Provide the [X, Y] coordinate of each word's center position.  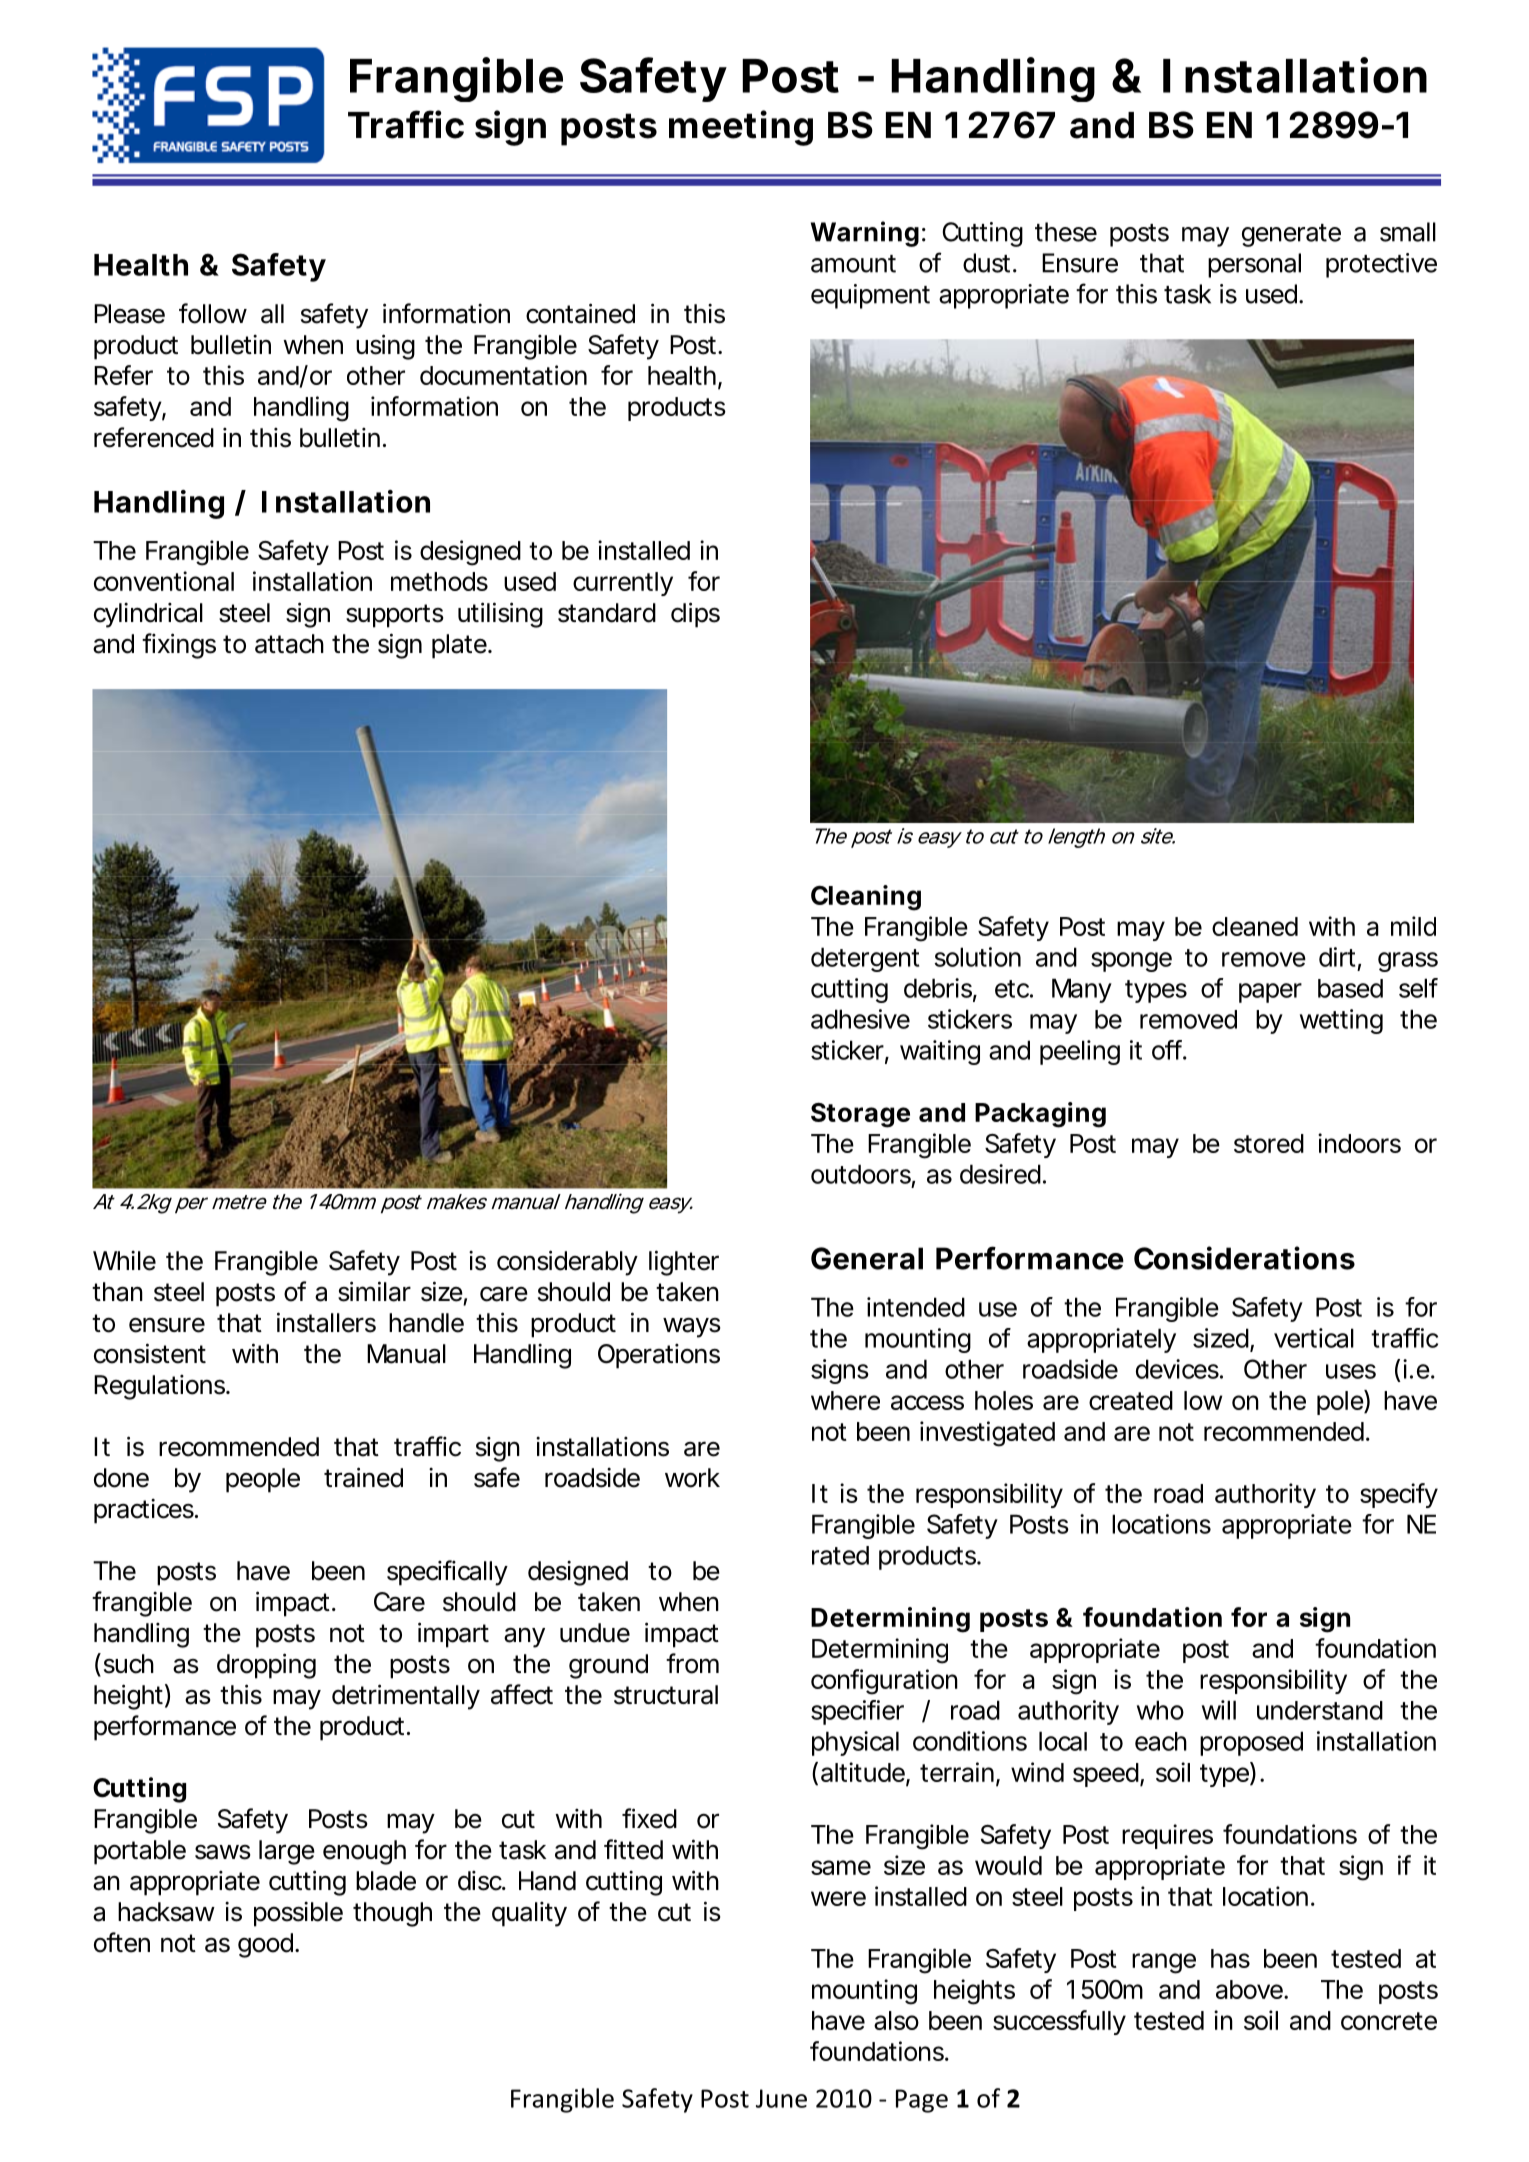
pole [1341, 1402]
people [263, 1480]
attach [289, 644]
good [265, 1945]
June [781, 2098]
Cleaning [866, 898]
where [845, 1400]
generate [1291, 235]
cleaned [1255, 926]
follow [213, 313]
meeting [741, 128]
